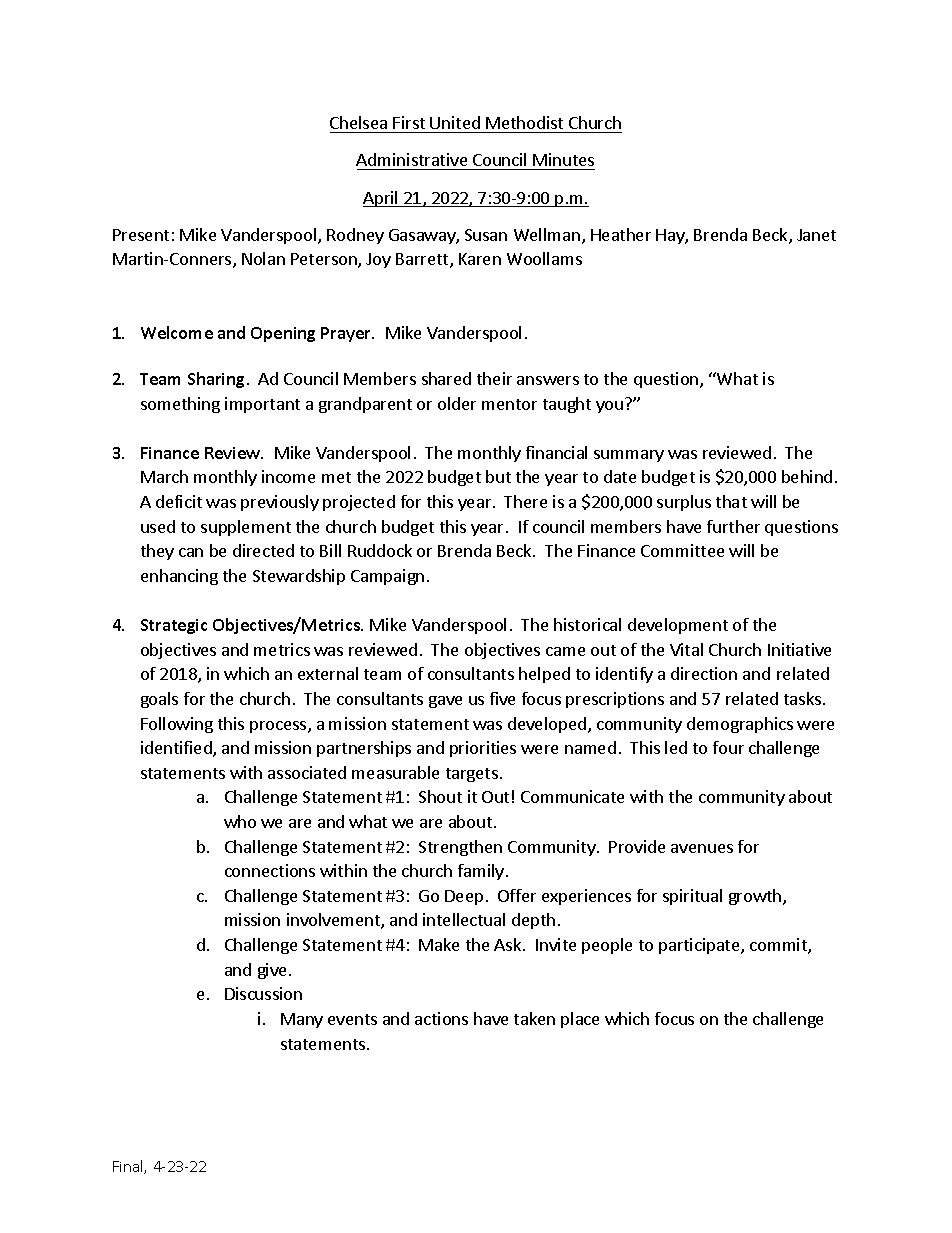 The height and width of the page is (1233, 952). Describe the element at coordinates (263, 993) in the page. I see `Discussion` at that location.
